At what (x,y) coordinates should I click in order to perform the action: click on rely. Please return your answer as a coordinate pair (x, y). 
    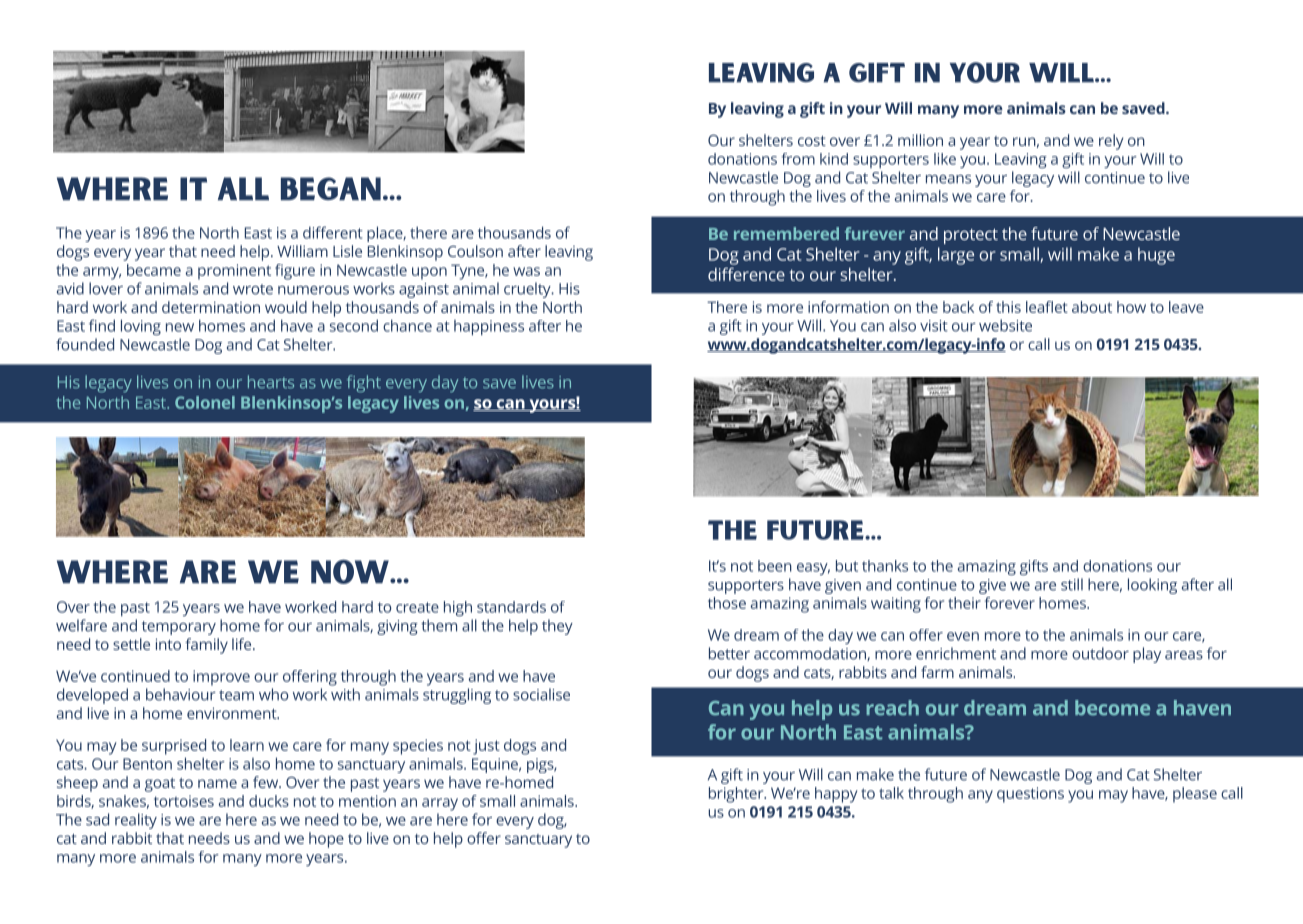
    Looking at the image, I should click on (1111, 142).
